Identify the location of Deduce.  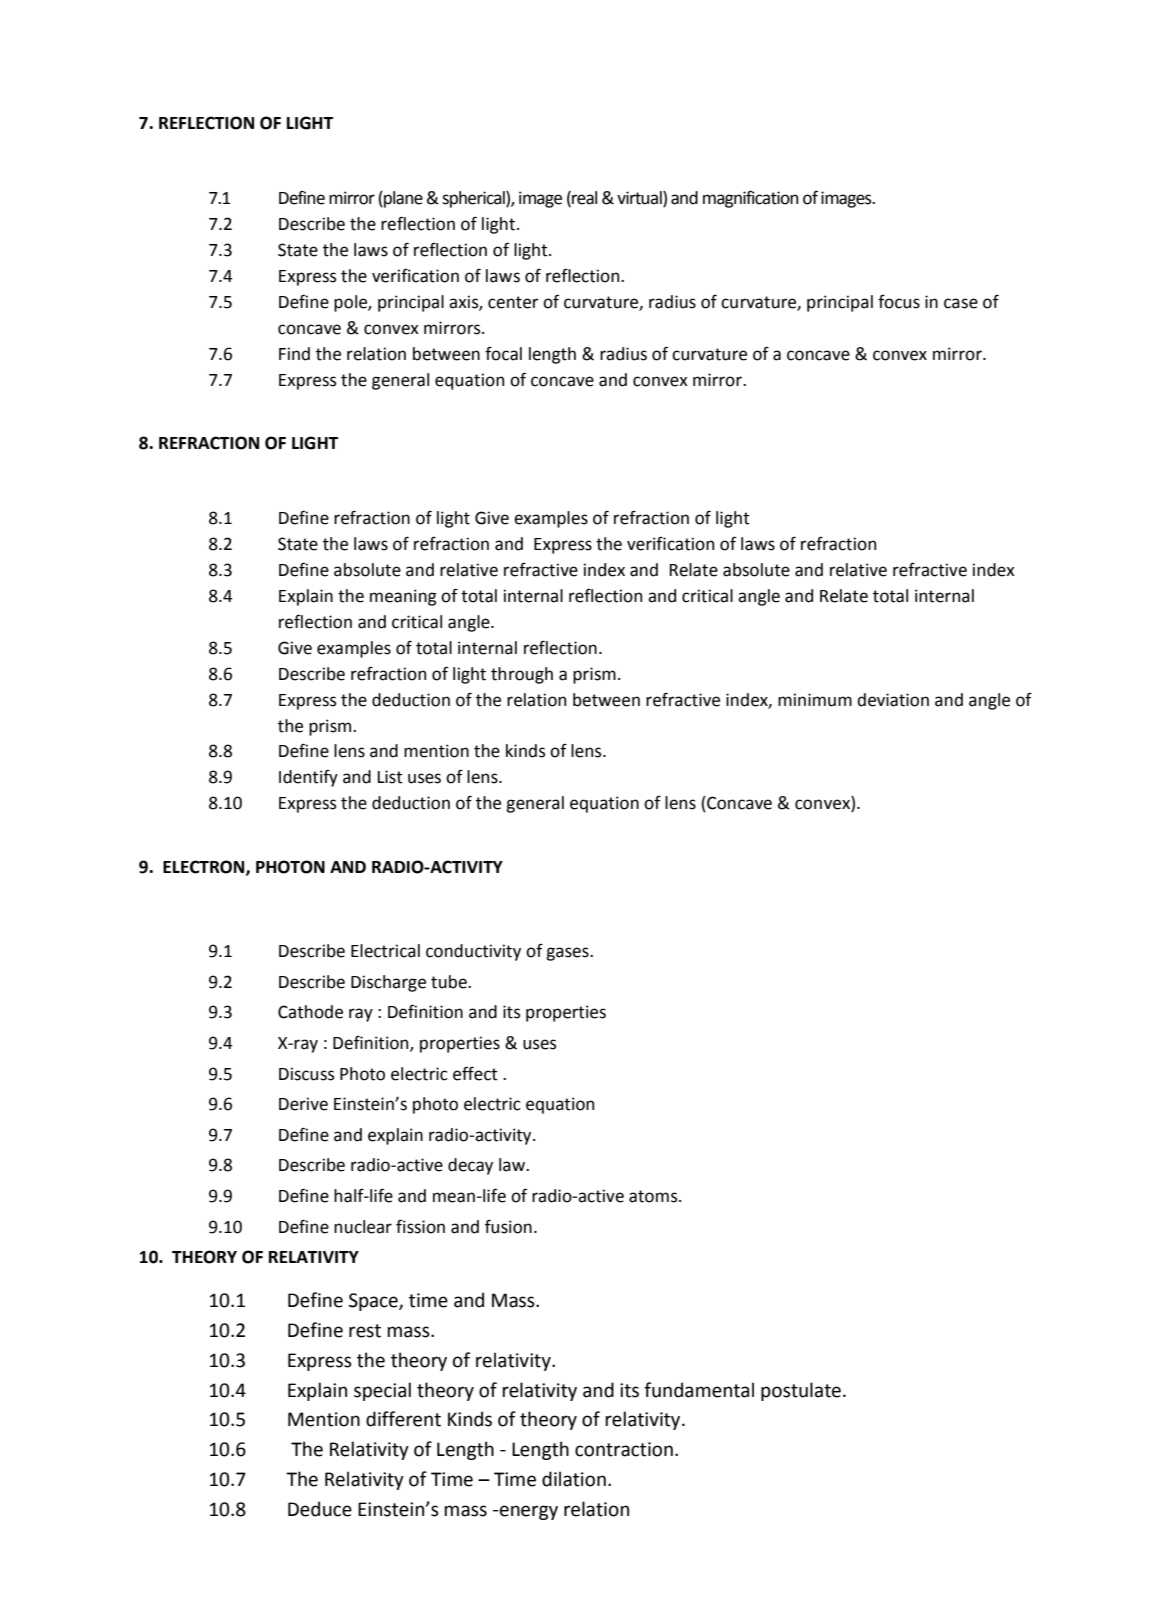
(320, 1509).
